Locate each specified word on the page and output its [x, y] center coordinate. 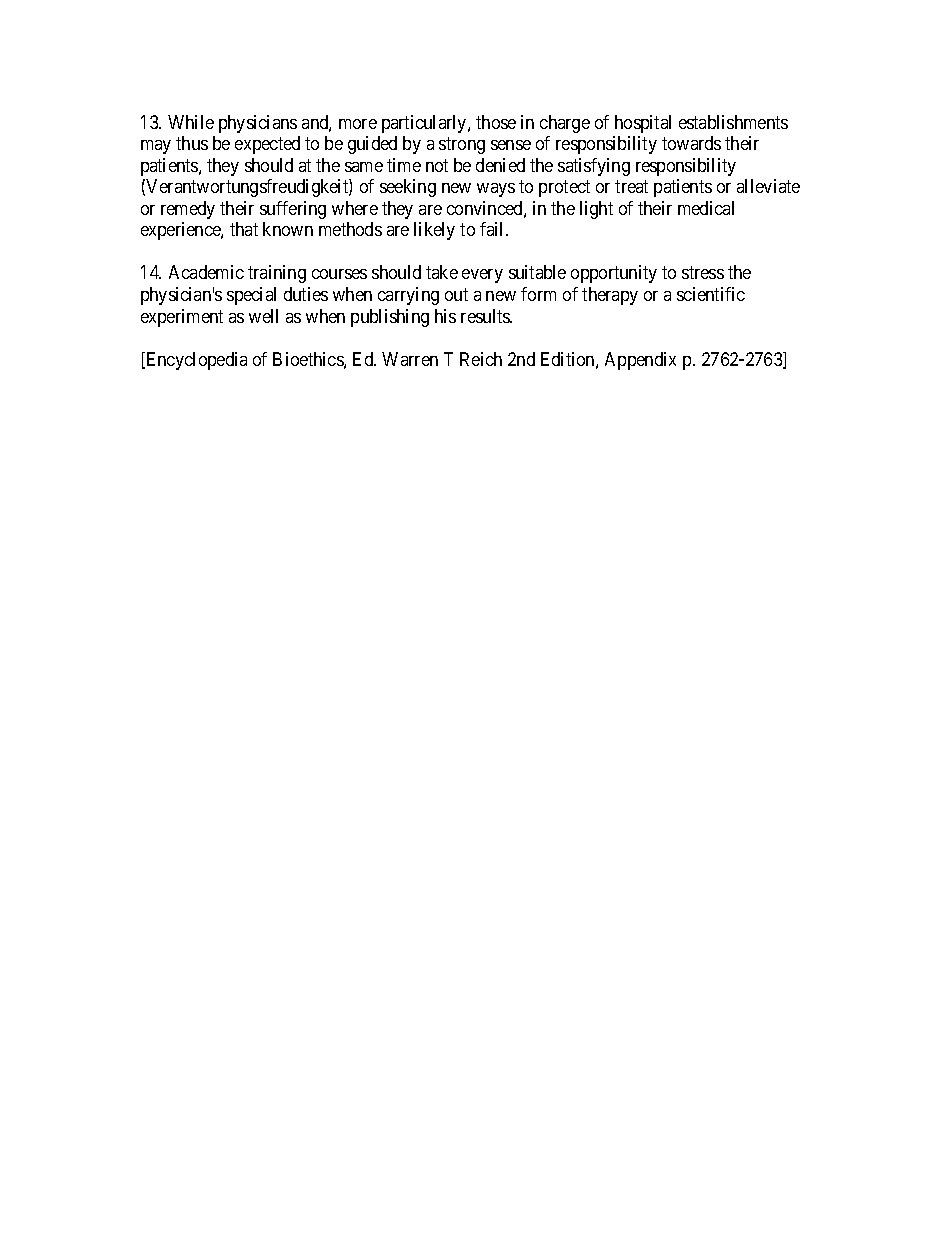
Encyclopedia [195, 361]
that [244, 229]
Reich [481, 359]
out [456, 294]
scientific [711, 294]
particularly [425, 124]
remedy [188, 210]
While [191, 122]
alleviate [768, 186]
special [251, 296]
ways [496, 190]
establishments [733, 122]
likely [434, 231]
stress [703, 273]
